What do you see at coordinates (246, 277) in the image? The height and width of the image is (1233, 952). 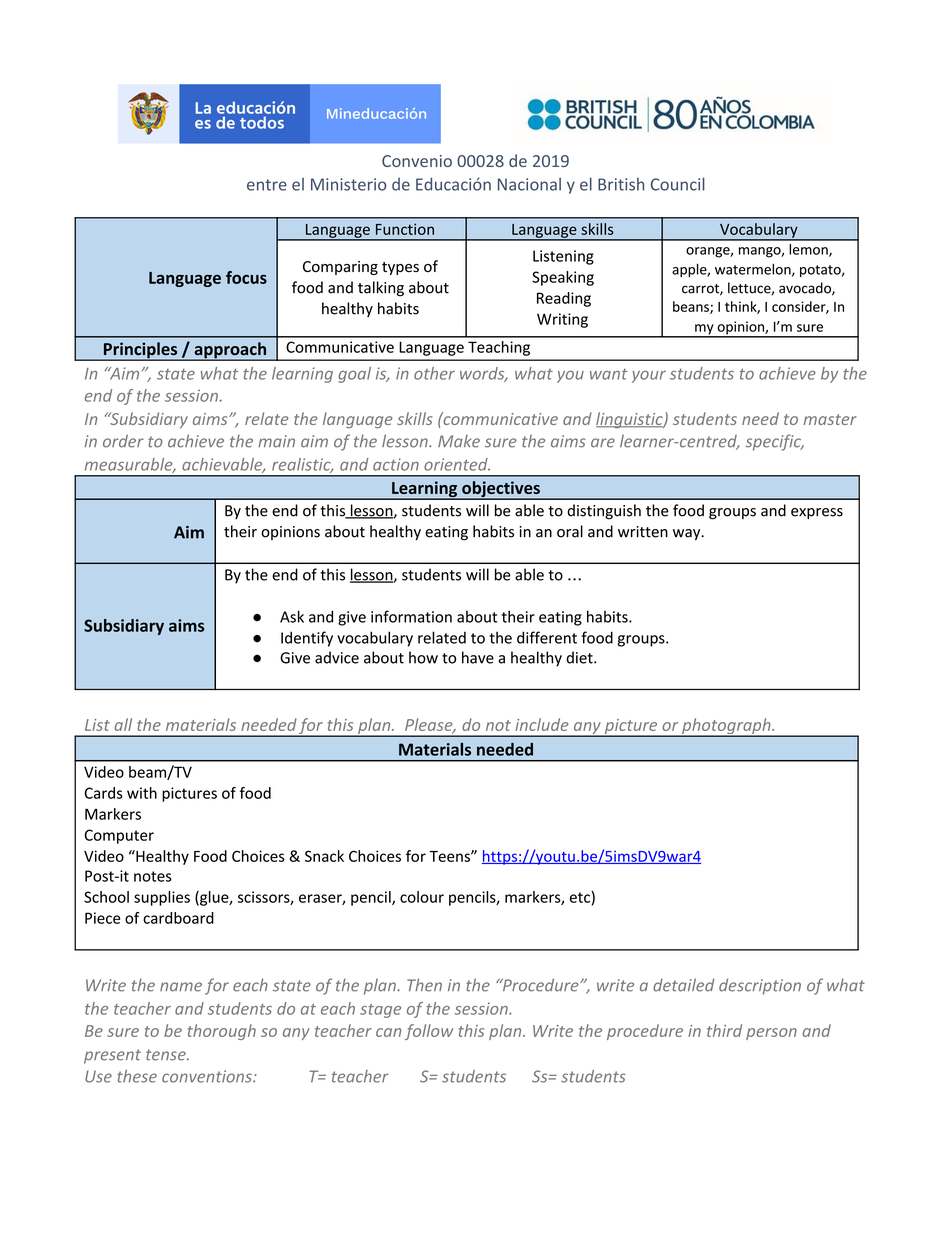 I see `focus` at bounding box center [246, 277].
